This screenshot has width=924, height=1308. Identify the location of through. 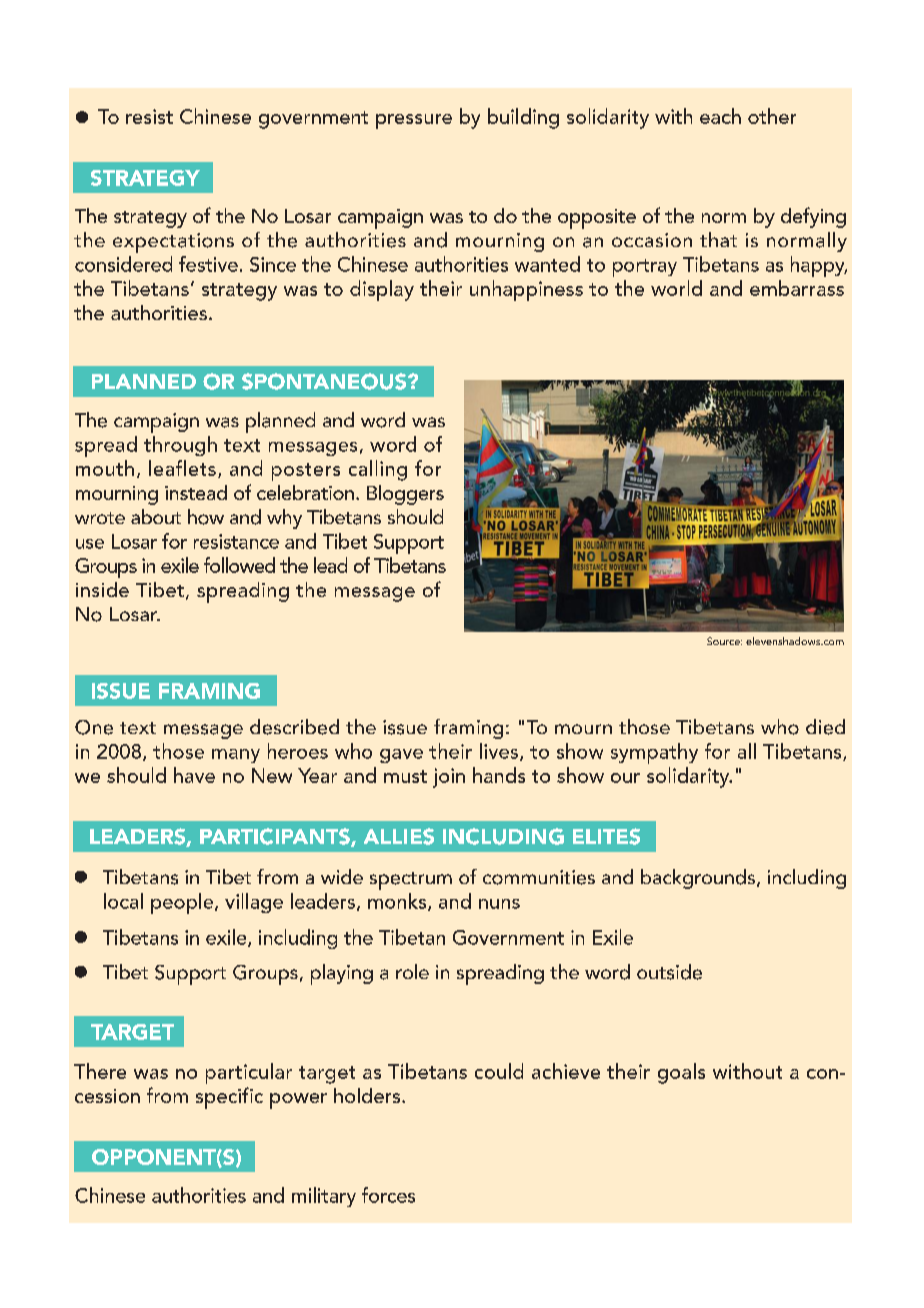
(180, 446).
